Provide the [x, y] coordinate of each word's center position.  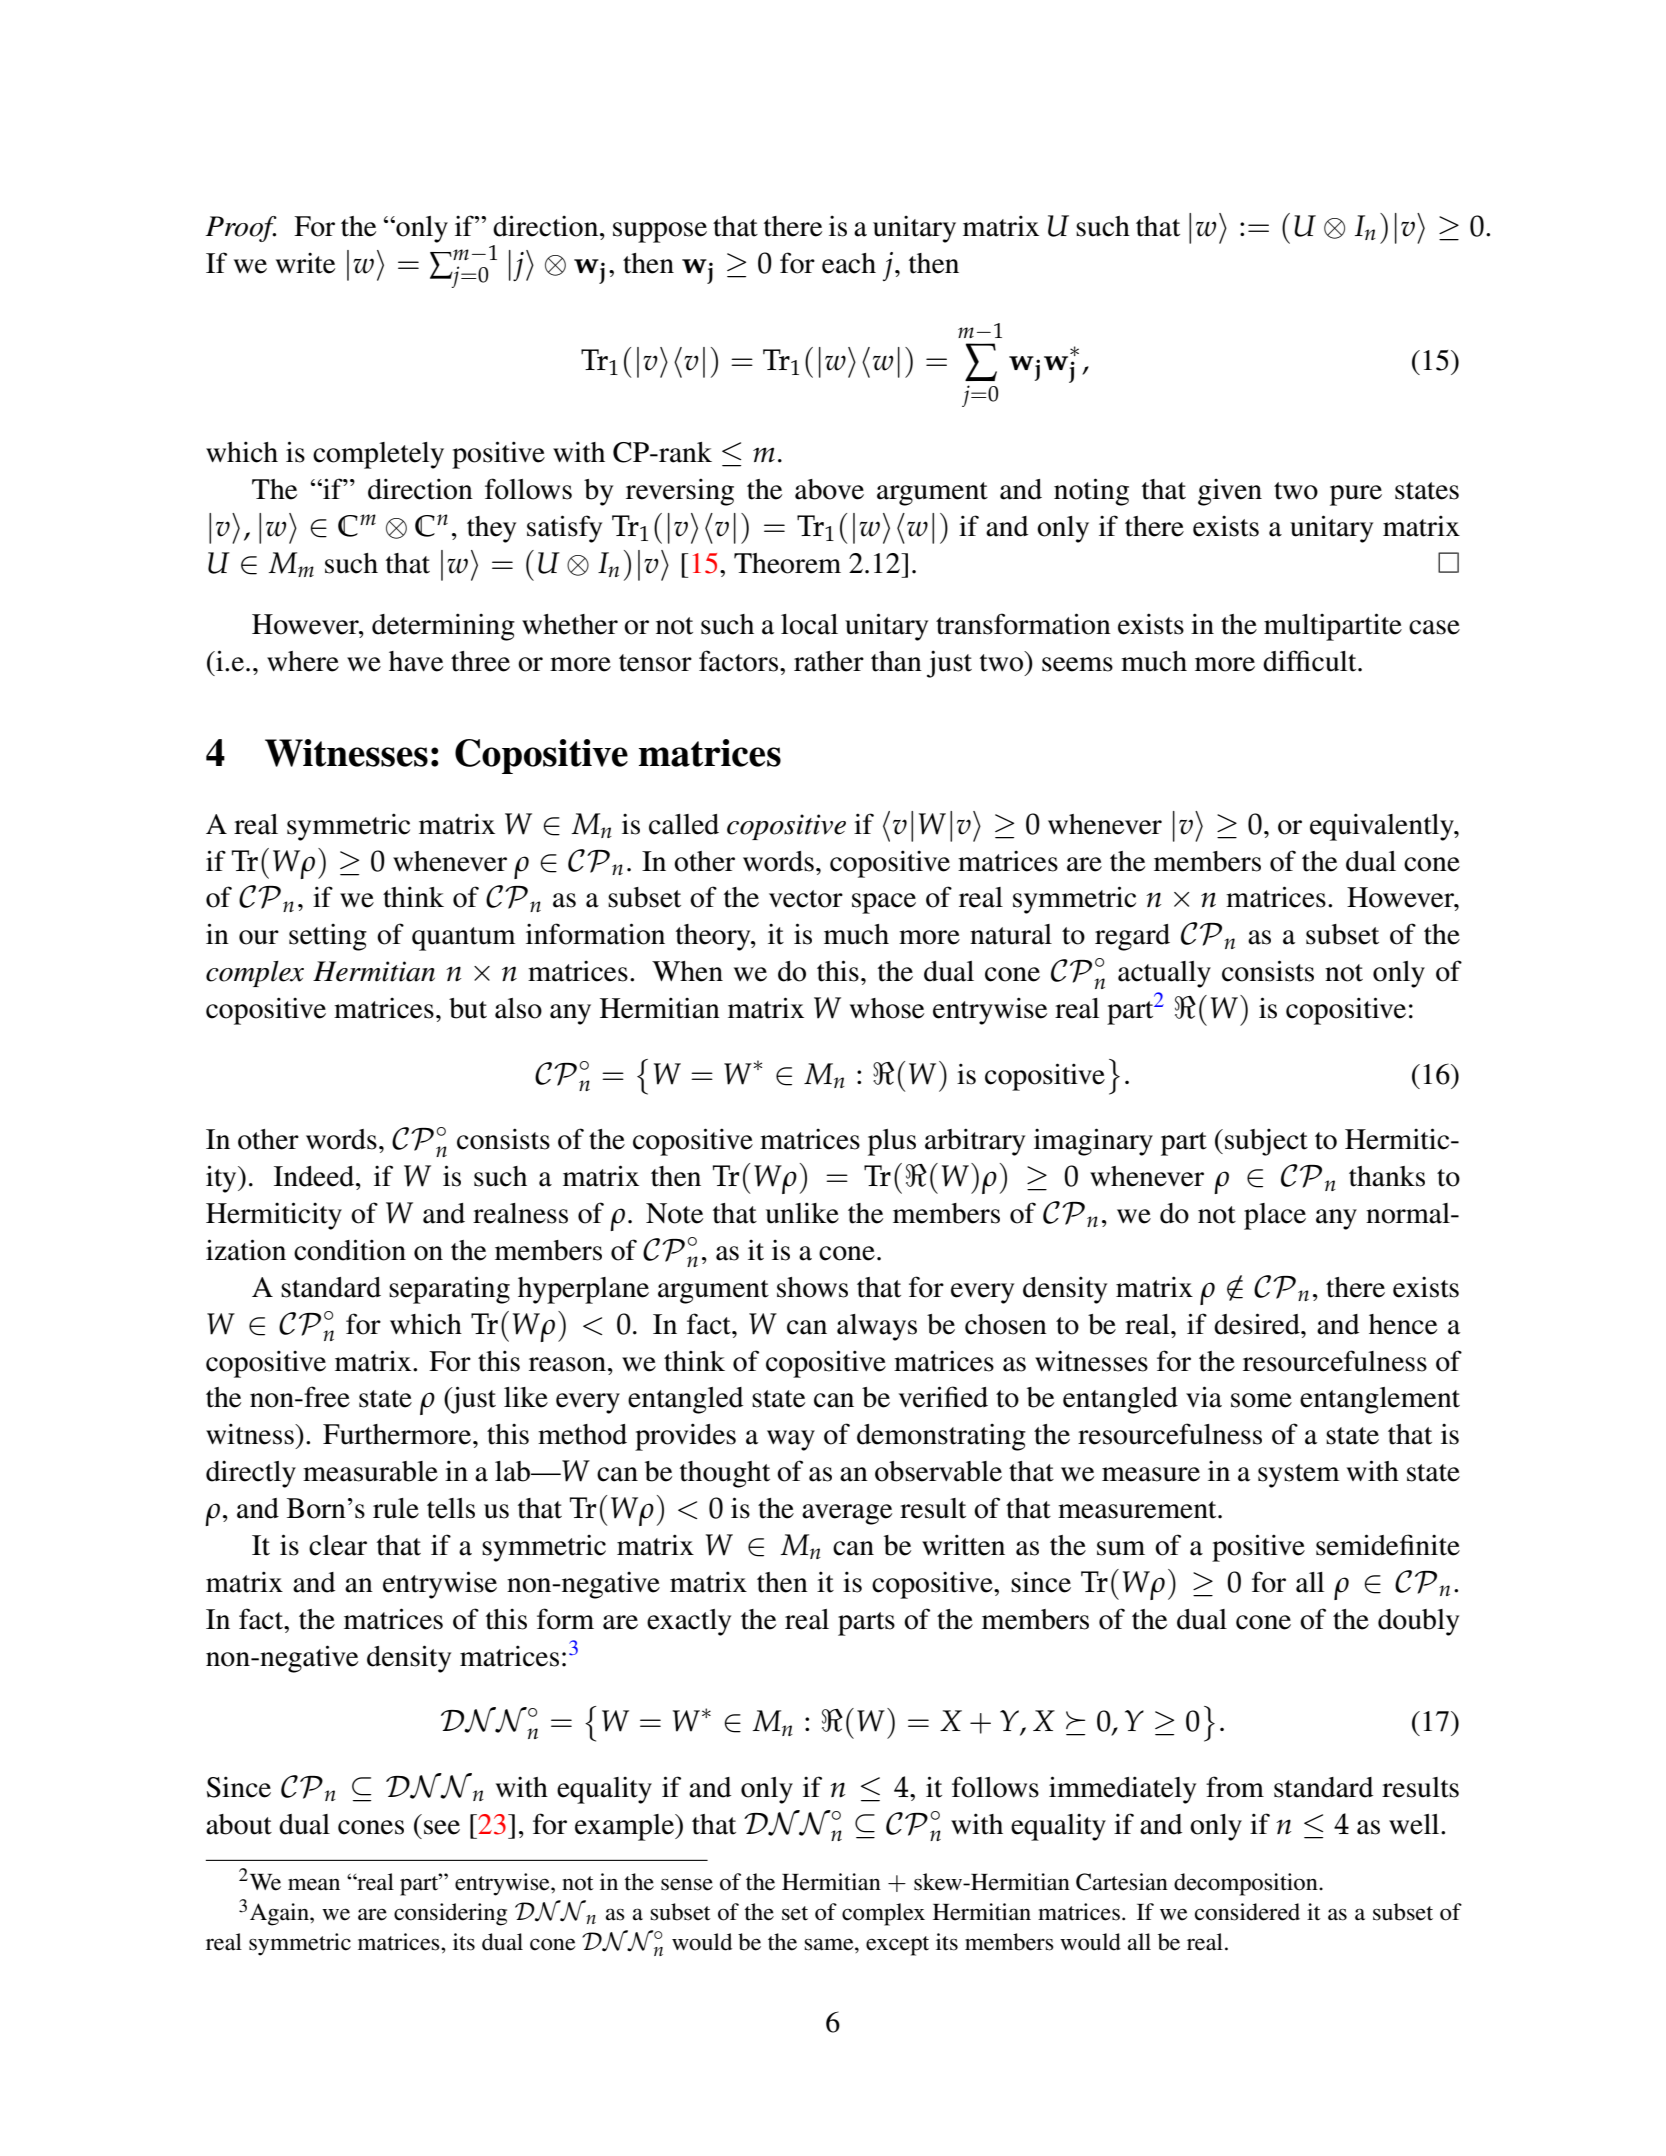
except [897, 1946]
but [468, 1008]
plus [892, 1142]
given [1230, 492]
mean [314, 1884]
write [305, 263]
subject [1266, 1142]
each [849, 263]
